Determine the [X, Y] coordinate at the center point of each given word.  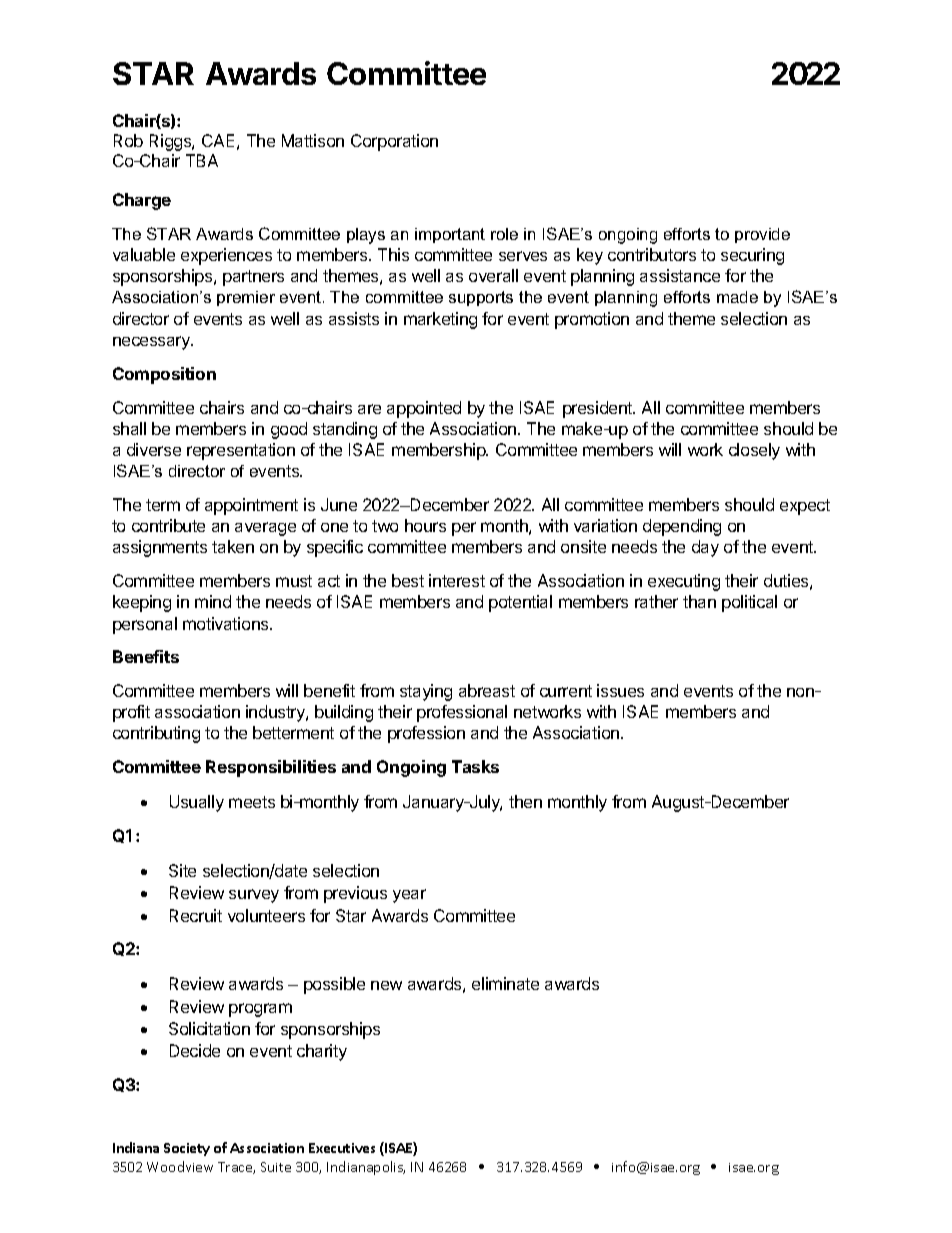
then [525, 801]
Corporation [394, 142]
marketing [440, 320]
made [737, 297]
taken [233, 546]
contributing [156, 734]
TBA [202, 160]
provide [762, 235]
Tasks [475, 766]
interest [457, 580]
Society [187, 1149]
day [705, 548]
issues [620, 690]
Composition [164, 375]
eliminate [505, 983]
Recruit [196, 915]
